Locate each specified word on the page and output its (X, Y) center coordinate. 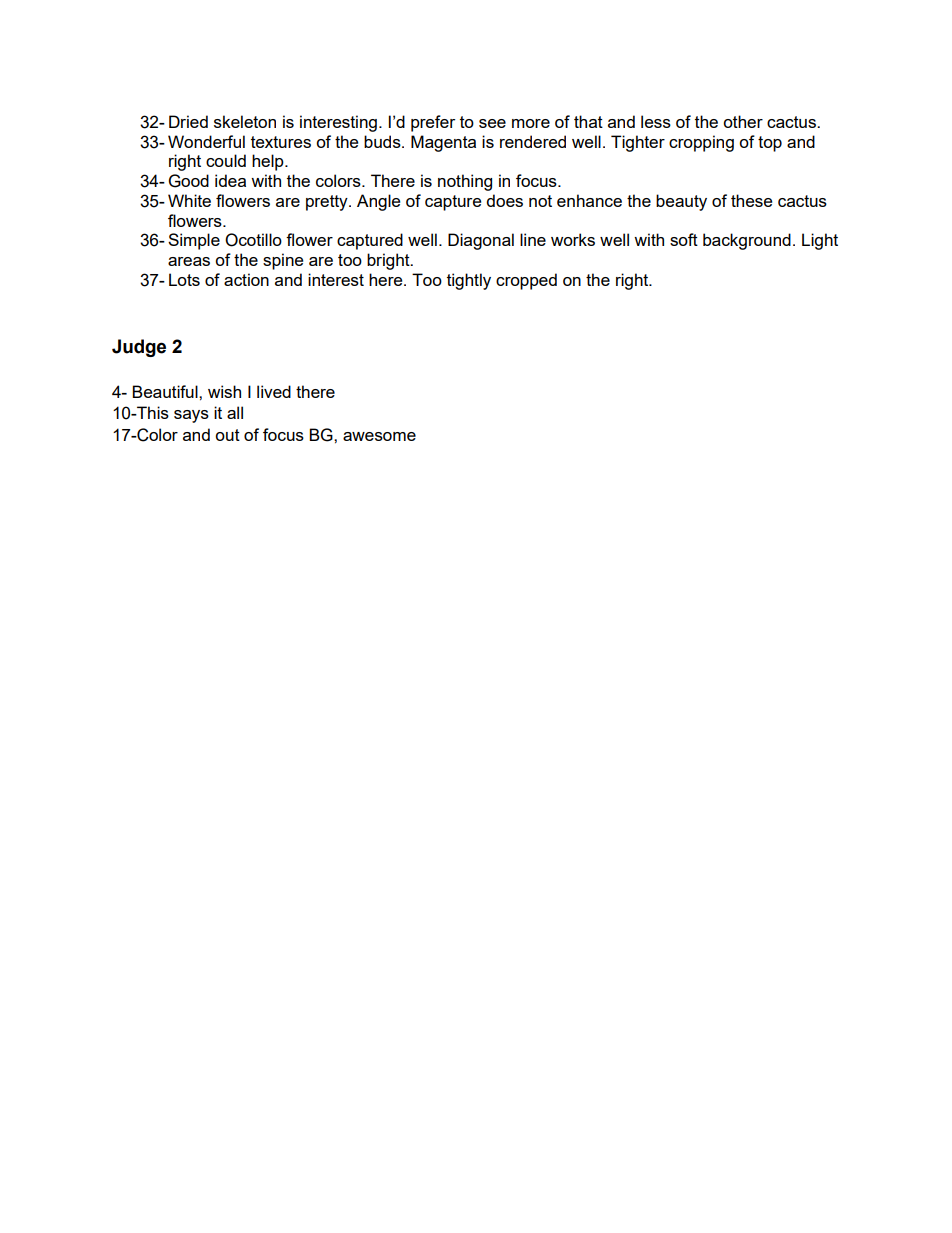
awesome (379, 436)
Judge (139, 348)
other (743, 121)
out (227, 435)
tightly (469, 281)
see (492, 123)
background (747, 241)
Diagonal (481, 241)
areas (189, 261)
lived (274, 391)
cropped (526, 281)
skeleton (245, 121)
